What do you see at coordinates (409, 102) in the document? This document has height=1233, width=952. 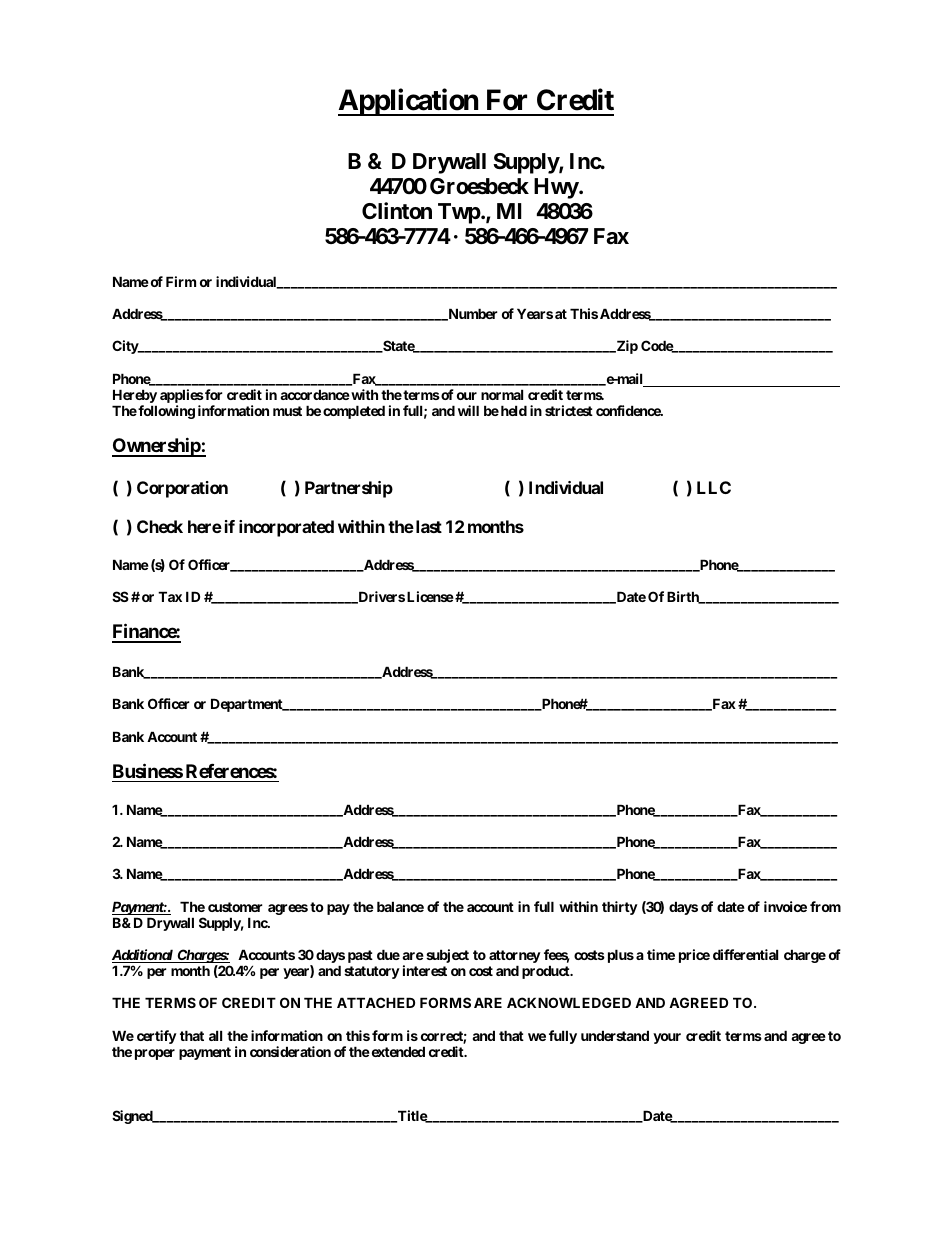 I see `Application` at bounding box center [409, 102].
